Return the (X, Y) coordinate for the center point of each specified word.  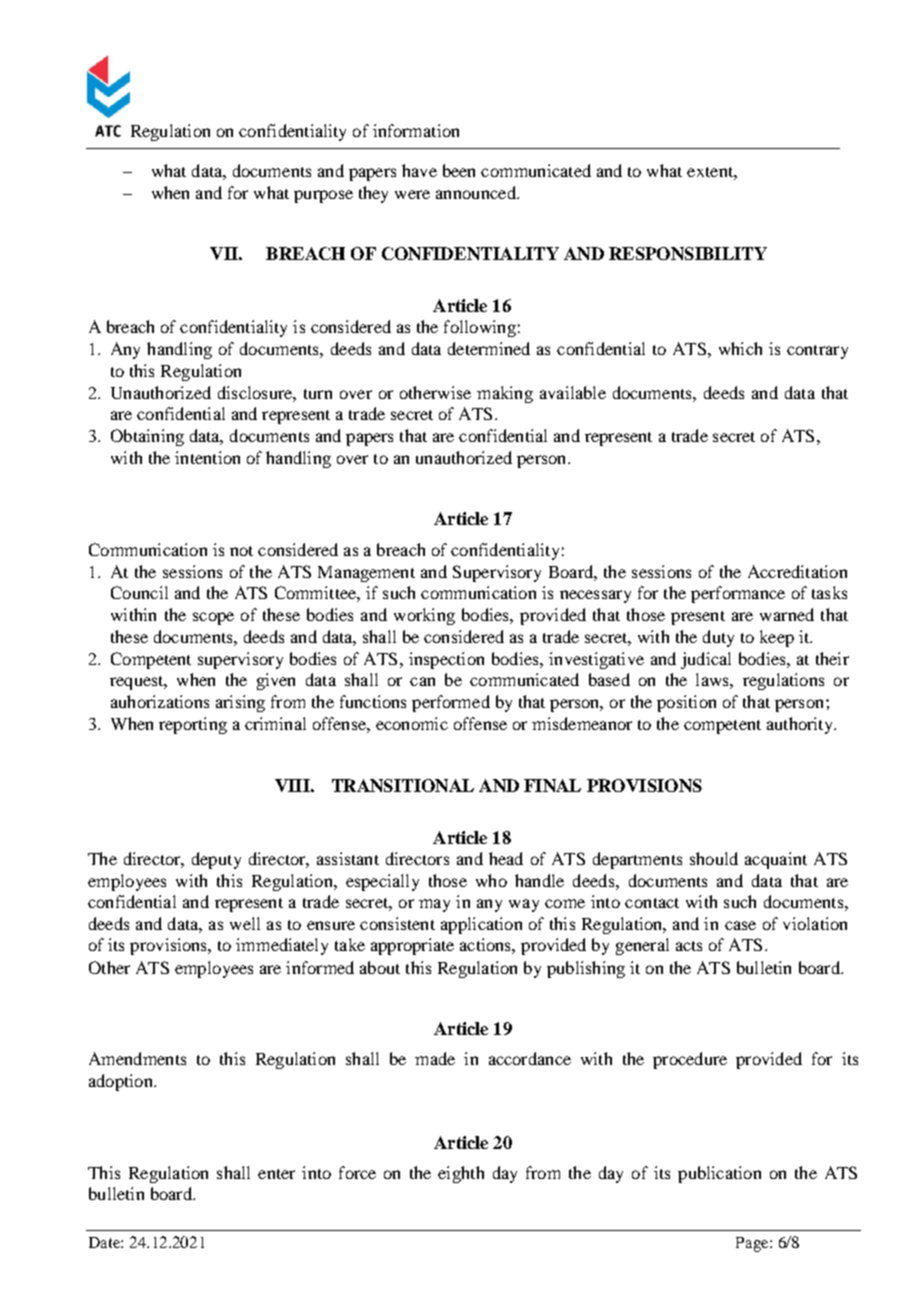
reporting (193, 725)
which (740, 348)
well (245, 923)
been (459, 170)
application (481, 925)
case (740, 925)
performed (451, 703)
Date (105, 1242)
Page (753, 1244)
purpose (323, 196)
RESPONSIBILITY (688, 253)
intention (207, 457)
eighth (461, 1174)
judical (706, 660)
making (505, 394)
